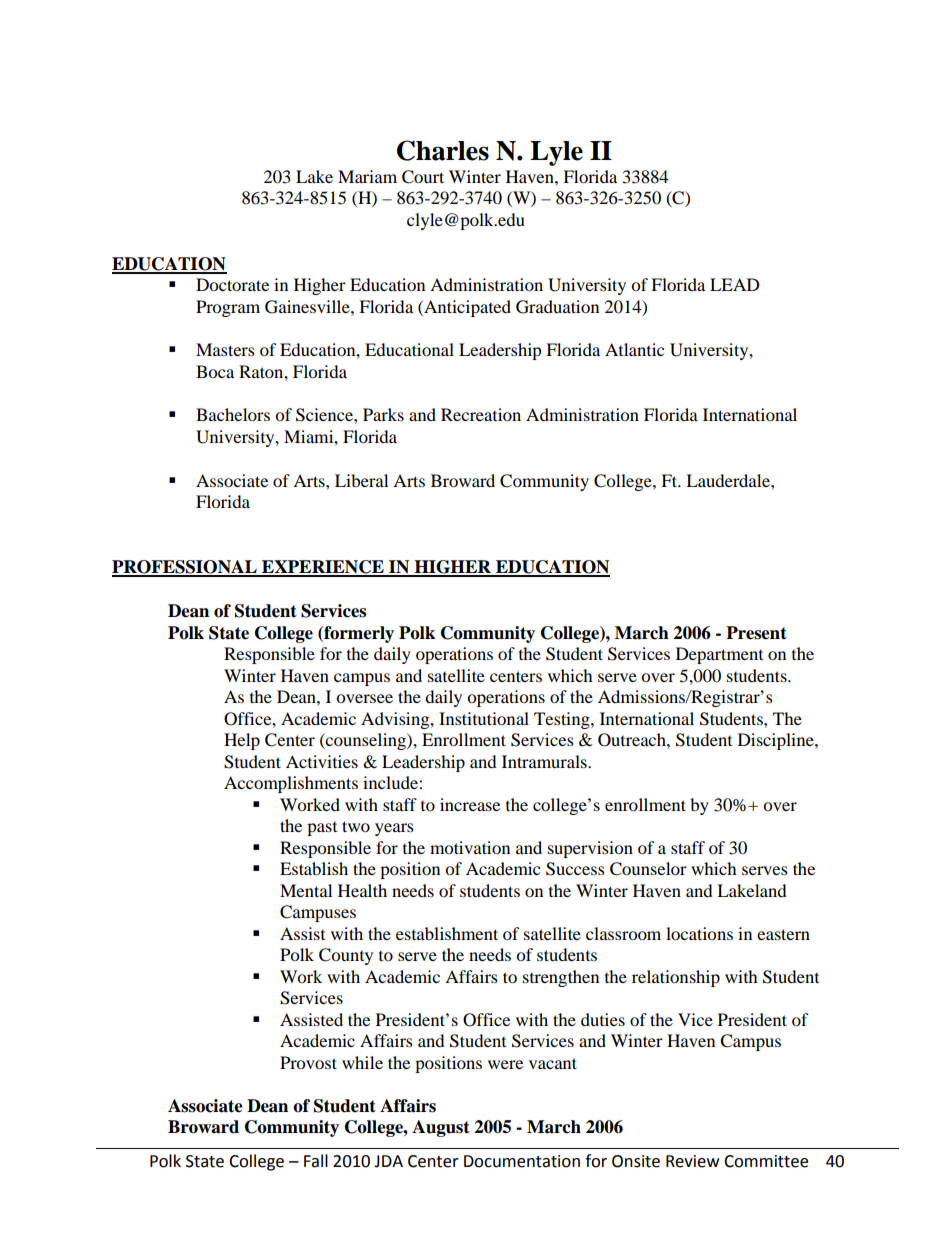  Describe the element at coordinates (367, 176) in the image. I see `Mariam` at that location.
